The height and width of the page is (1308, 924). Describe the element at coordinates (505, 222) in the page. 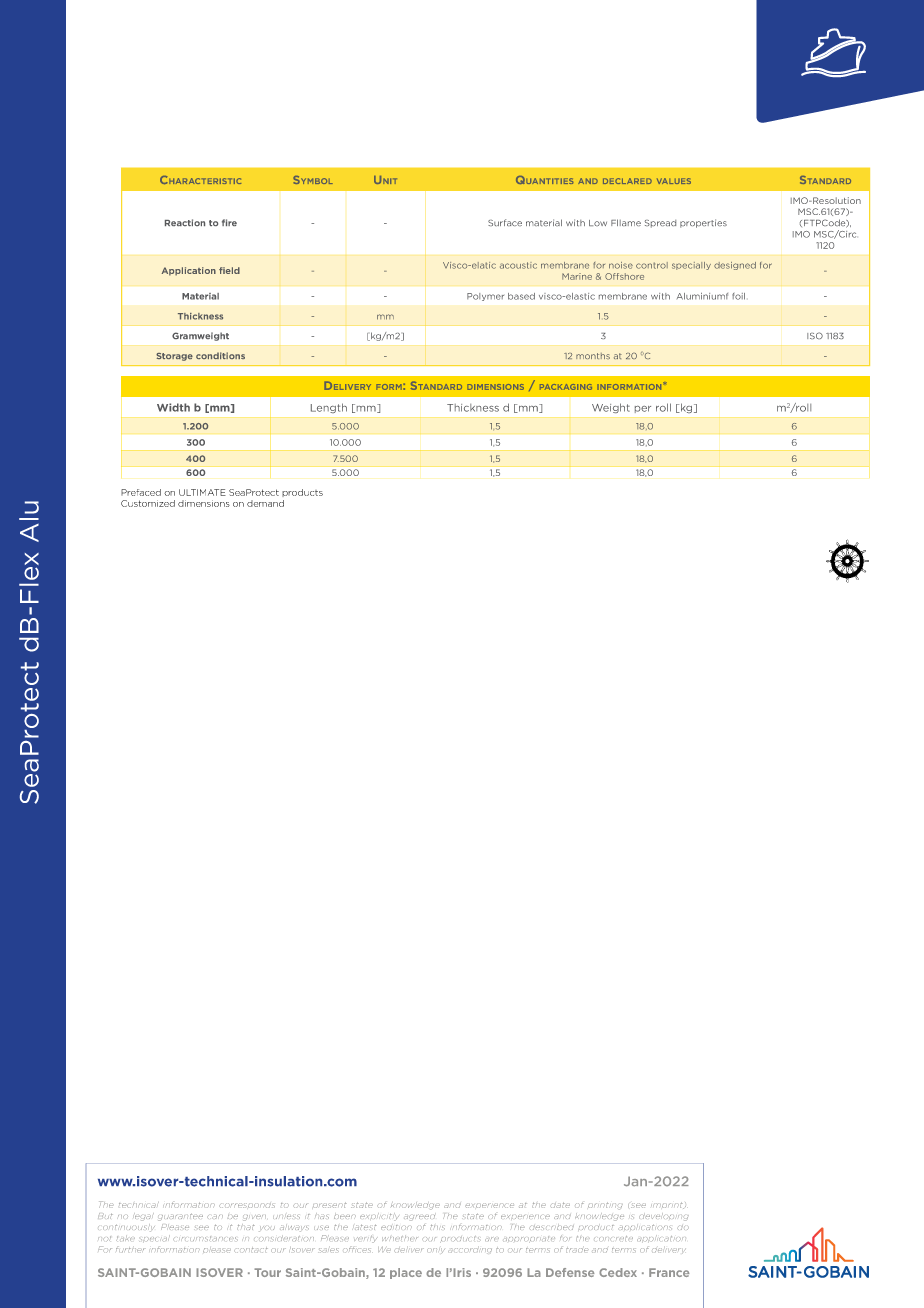

I see `Surface` at that location.
